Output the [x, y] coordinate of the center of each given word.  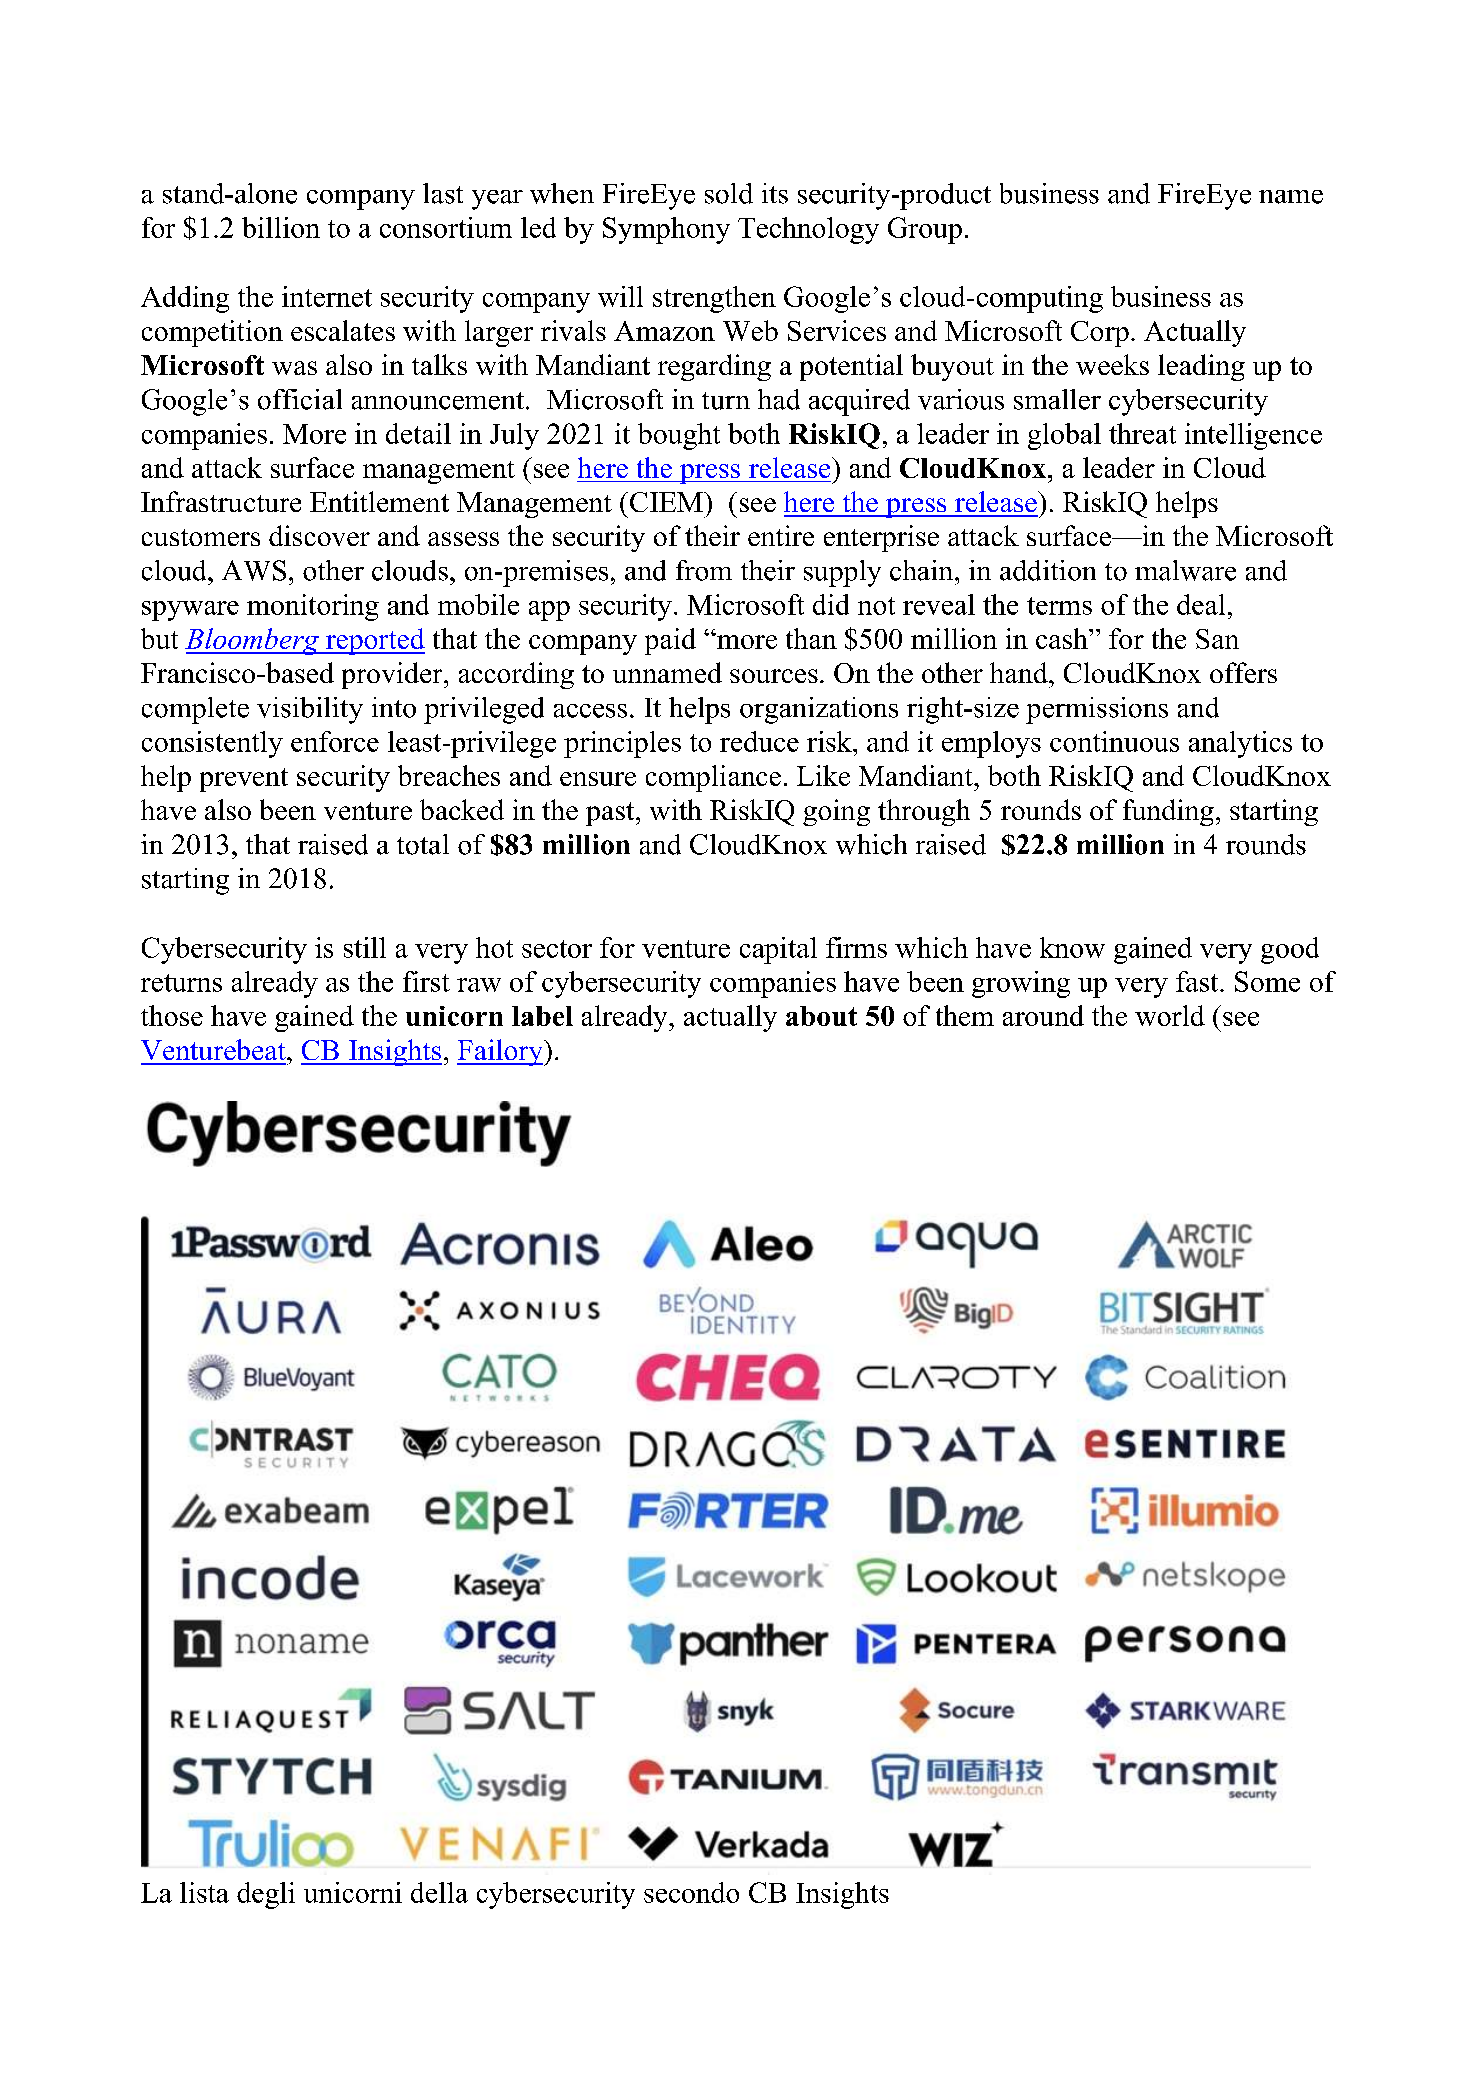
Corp [1100, 334]
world [1170, 1015]
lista [204, 1892]
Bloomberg [253, 641]
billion [281, 227]
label [542, 1016]
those [172, 1015]
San [1217, 639]
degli [266, 1895]
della [439, 1892]
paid [670, 641]
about [821, 1016]
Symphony [666, 230]
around [1043, 1015]
